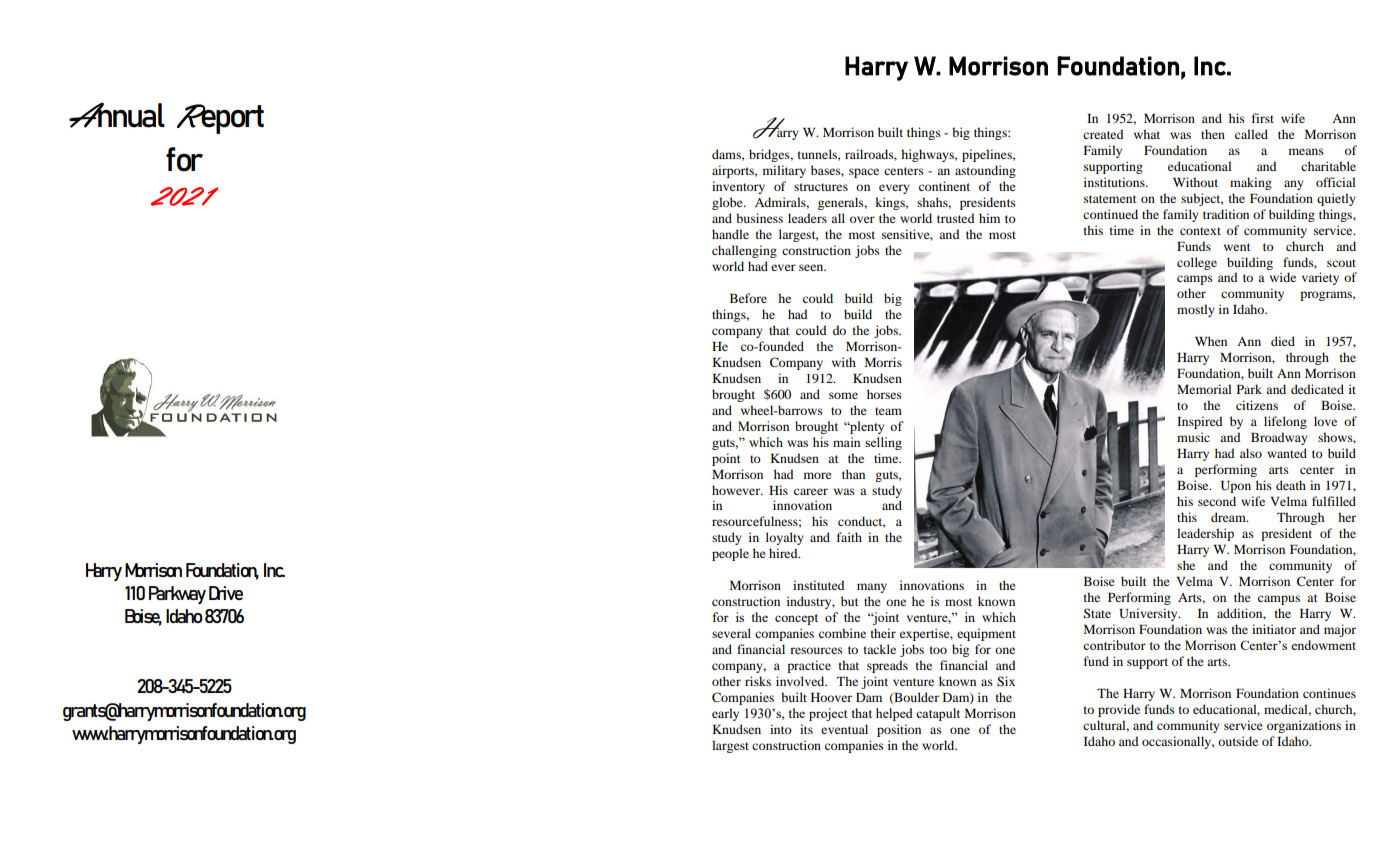 The height and width of the document is (850, 1400). Describe the element at coordinates (220, 119) in the document. I see `Report` at that location.
